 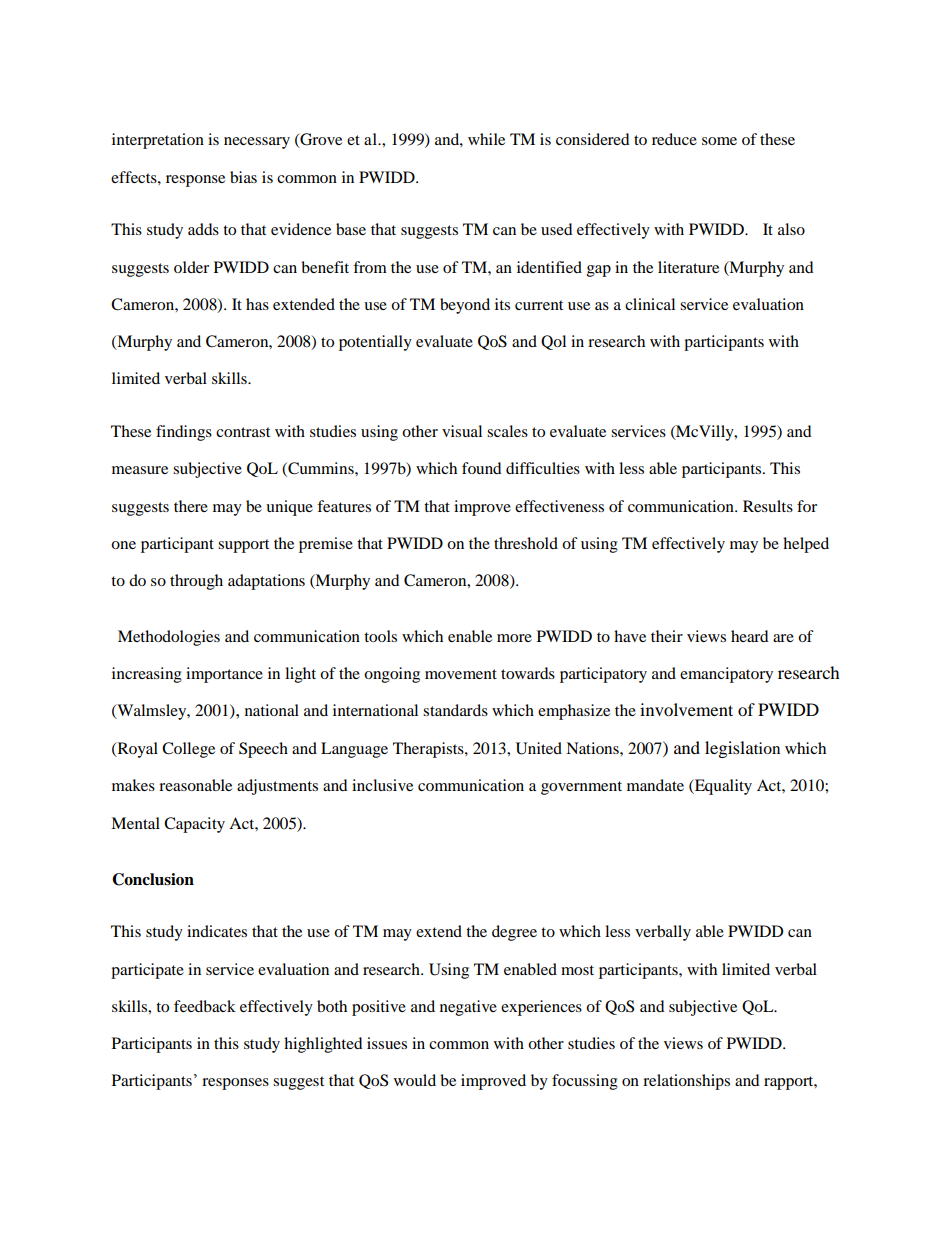 I want to click on some, so click(x=719, y=141).
